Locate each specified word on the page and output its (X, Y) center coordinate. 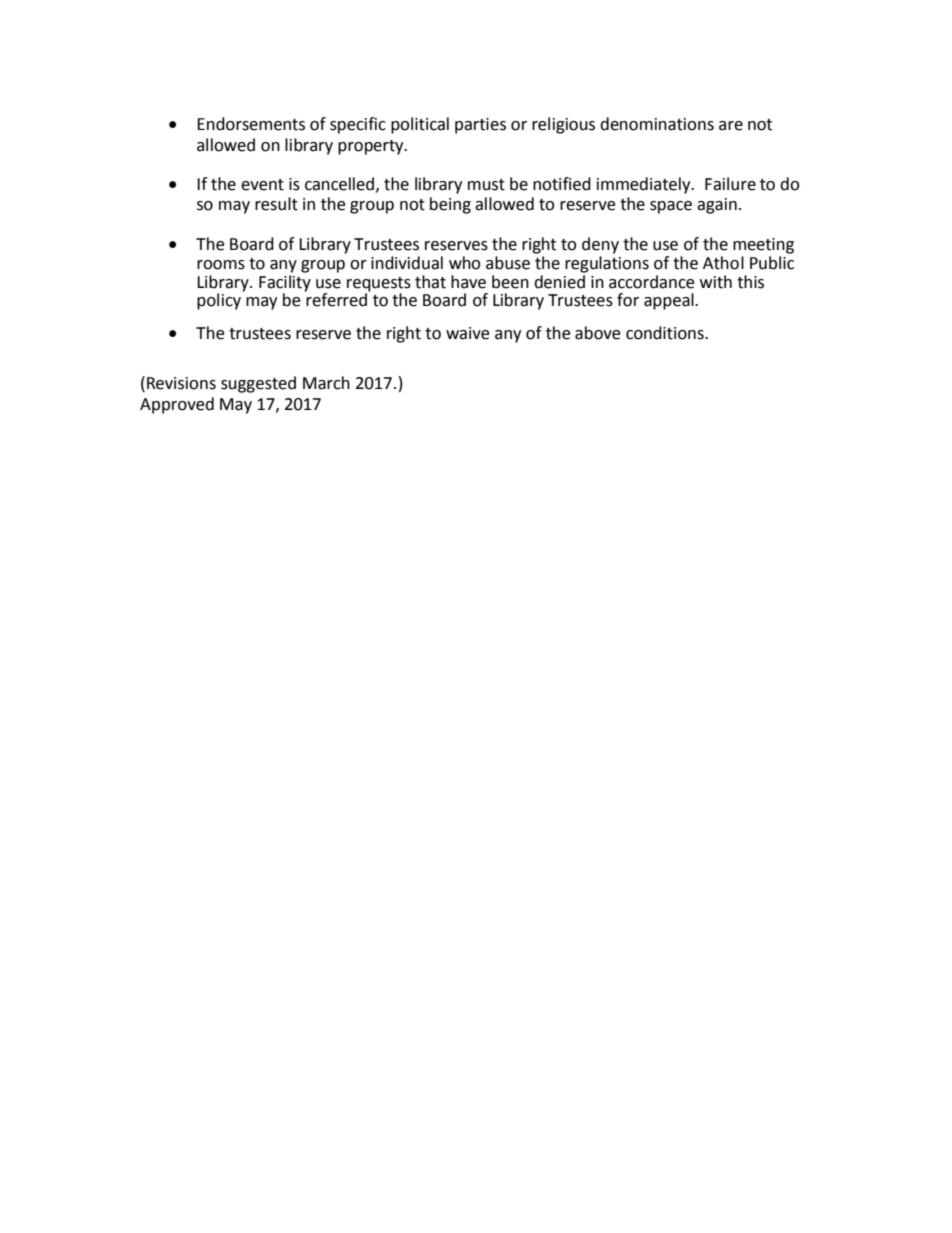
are (731, 126)
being (450, 205)
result (276, 204)
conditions (666, 333)
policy (219, 301)
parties (480, 126)
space (671, 207)
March (326, 383)
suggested (258, 384)
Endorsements (251, 124)
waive (468, 333)
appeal (670, 301)
